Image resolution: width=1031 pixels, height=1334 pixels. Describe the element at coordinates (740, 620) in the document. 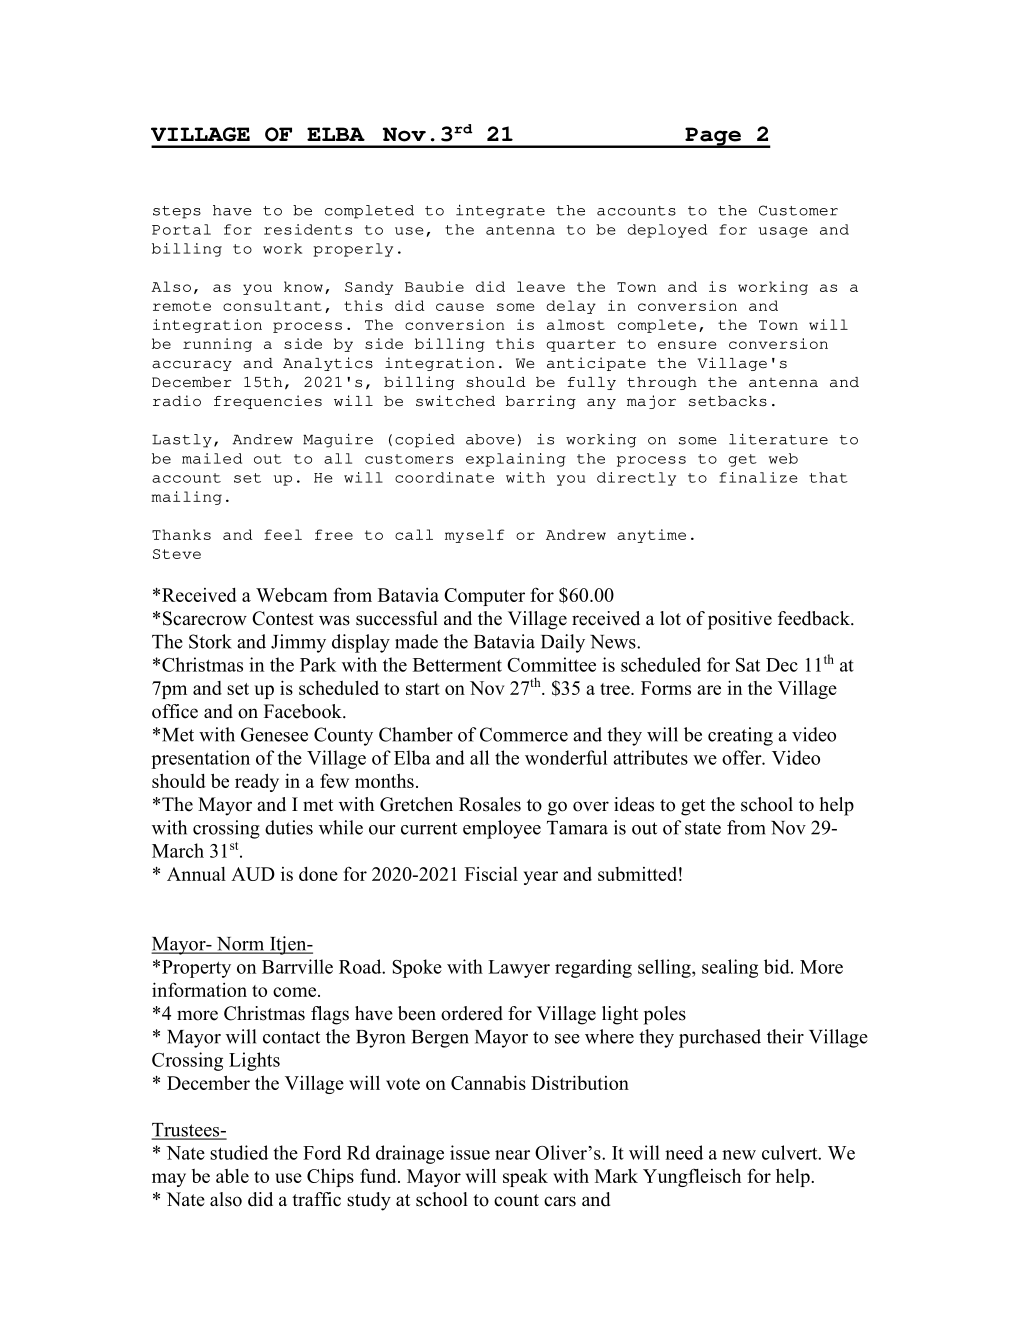

I see `positive` at that location.
